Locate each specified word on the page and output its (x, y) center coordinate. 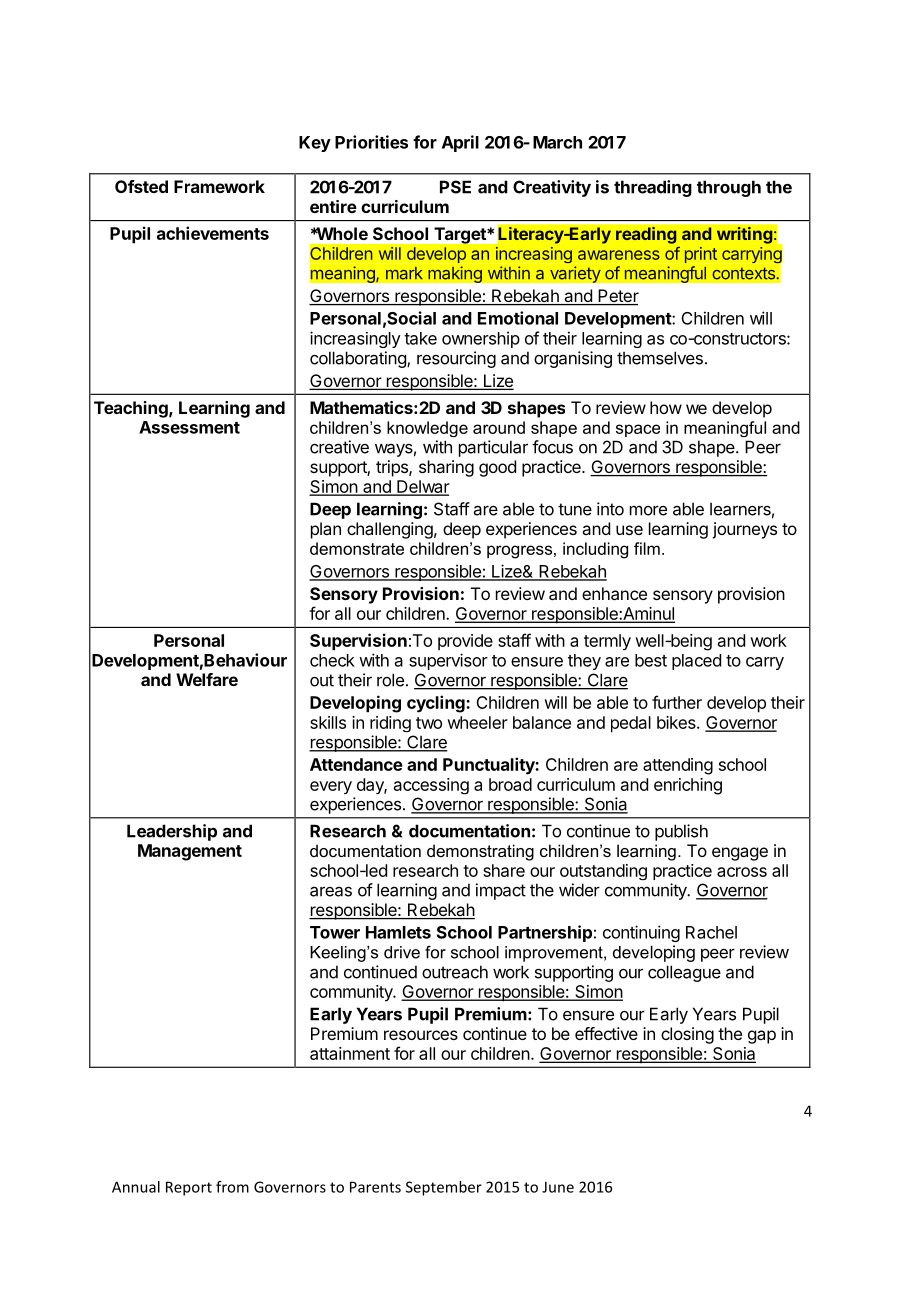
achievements (213, 233)
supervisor (448, 661)
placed (696, 662)
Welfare (207, 679)
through (729, 188)
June (558, 1187)
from (232, 1187)
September (444, 1188)
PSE (455, 187)
